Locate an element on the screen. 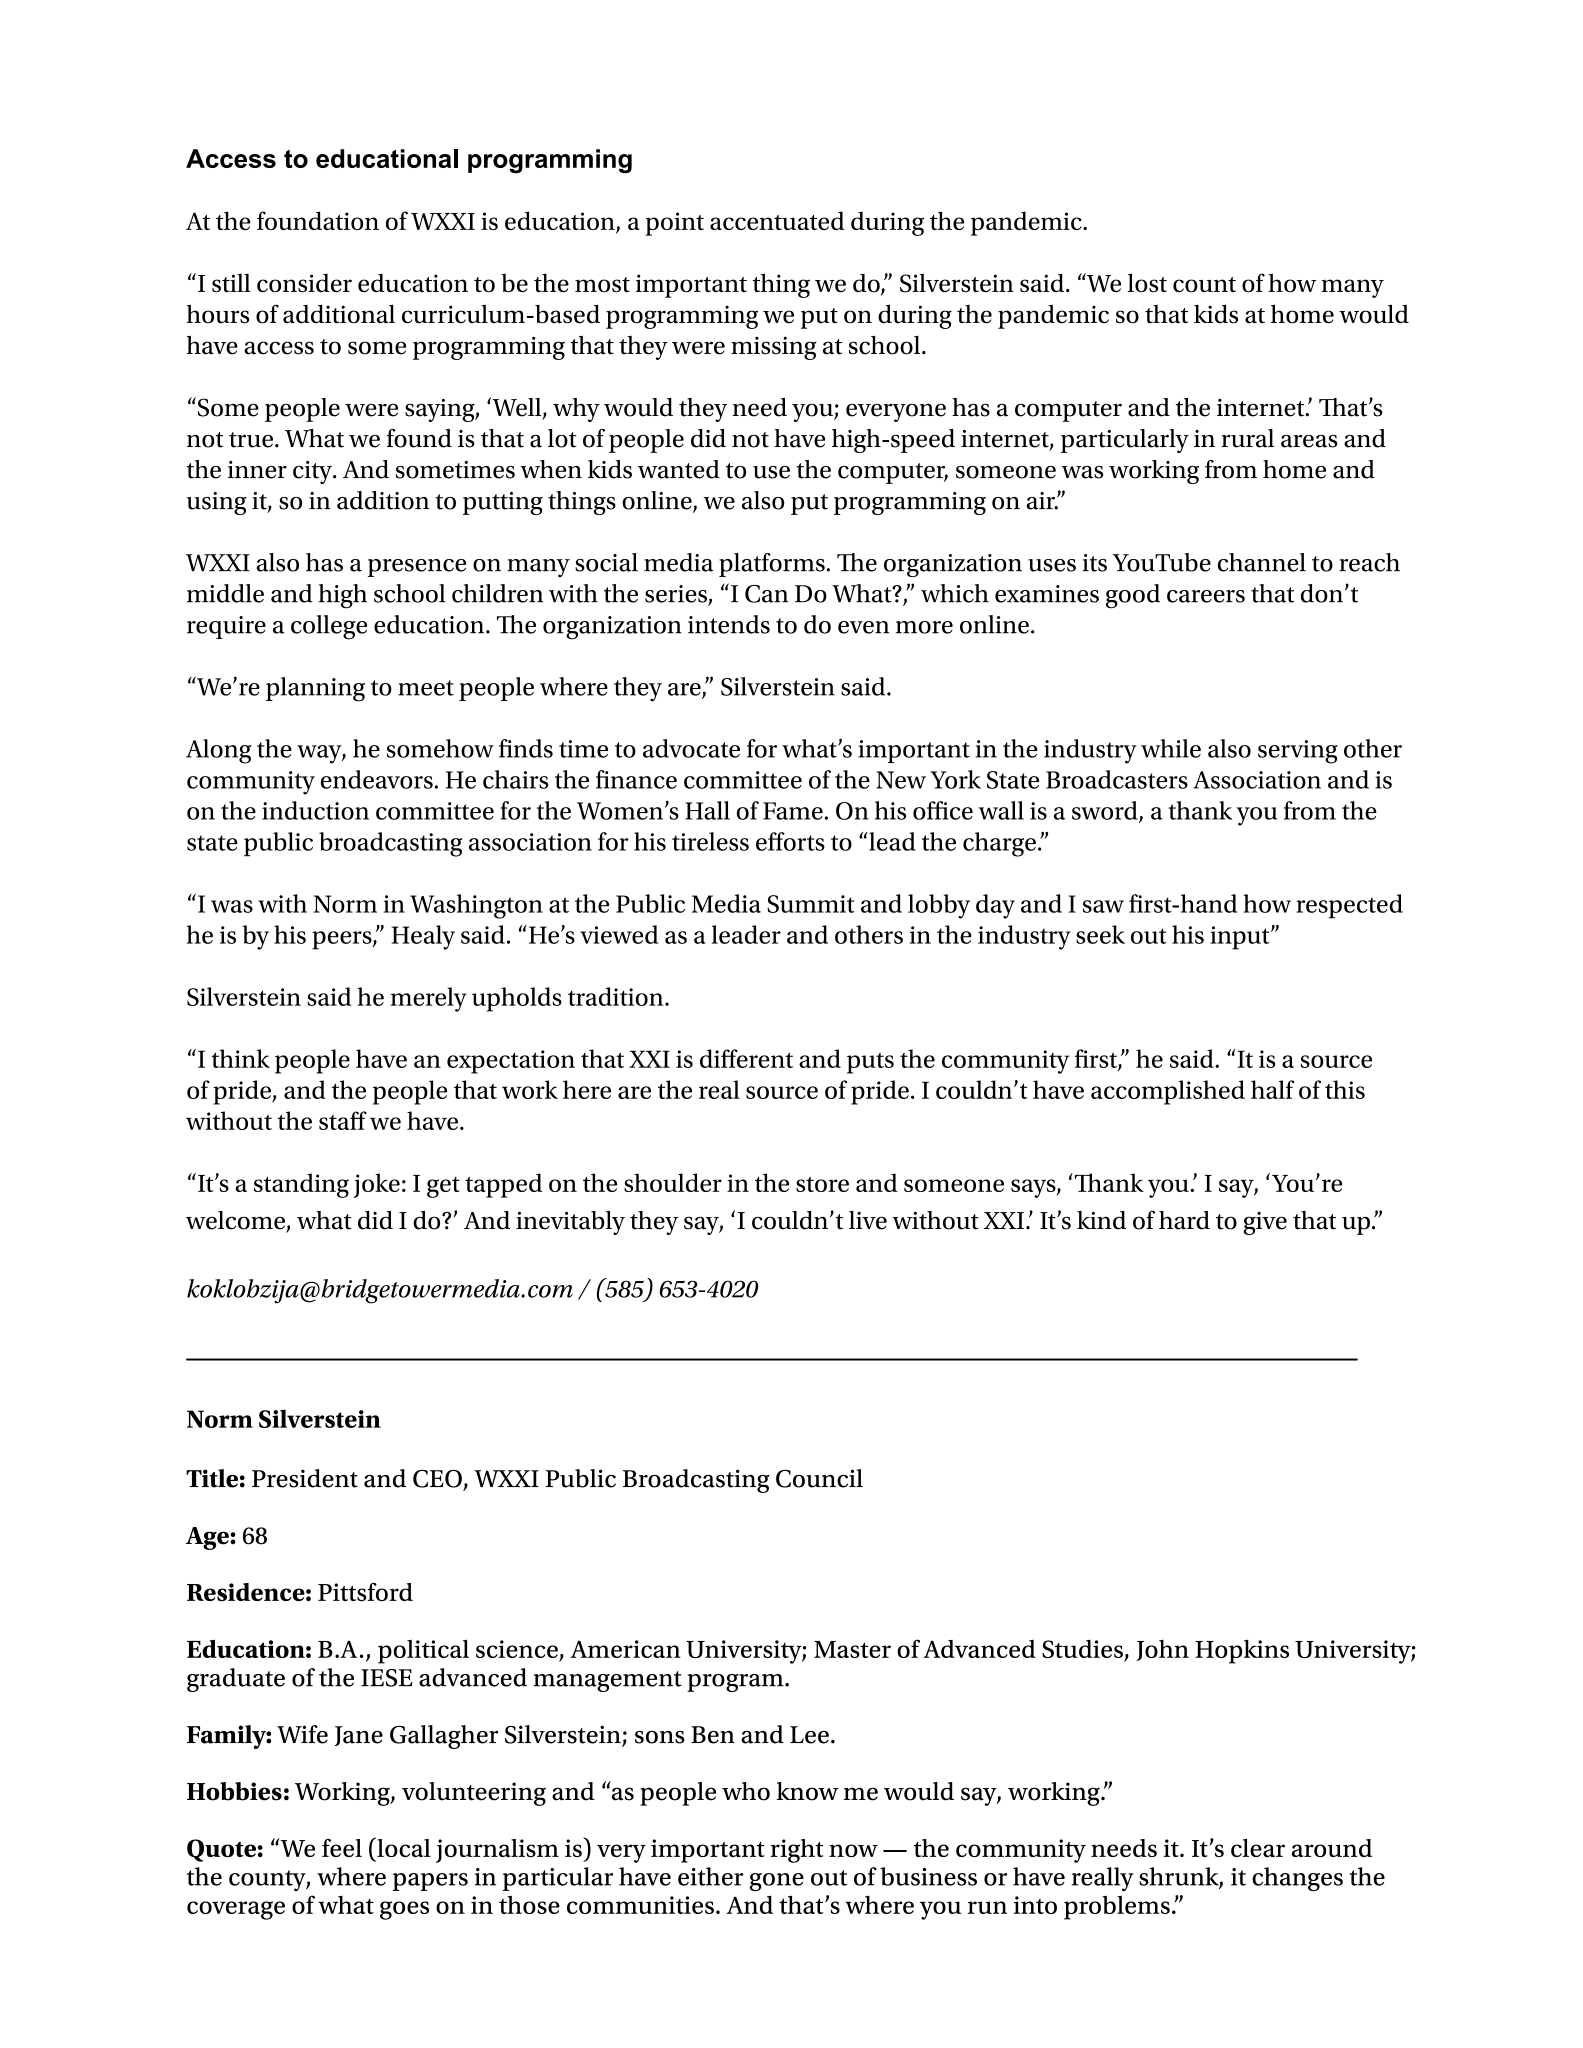  endeavors is located at coordinates (377, 779).
